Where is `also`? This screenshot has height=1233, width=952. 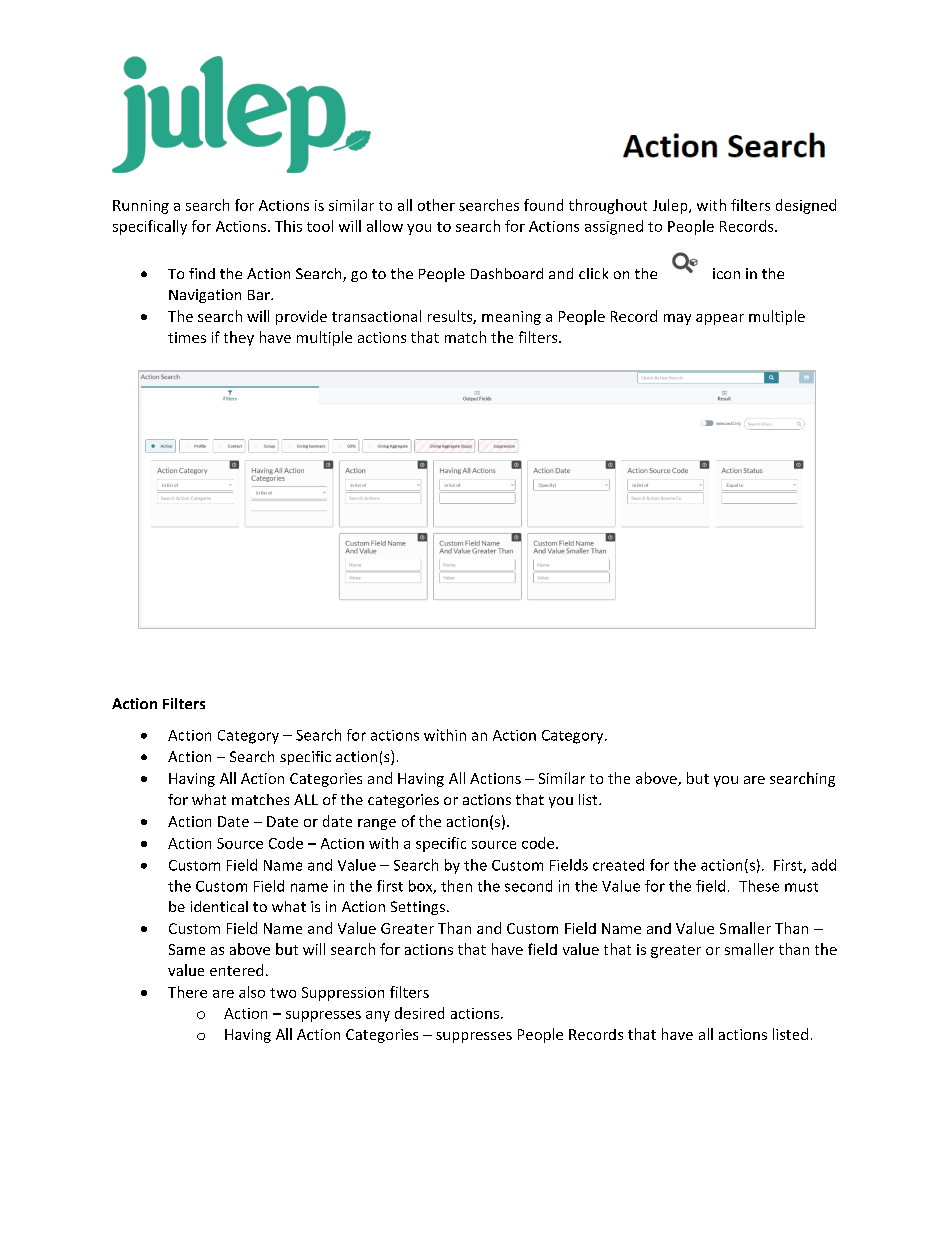
also is located at coordinates (252, 992).
